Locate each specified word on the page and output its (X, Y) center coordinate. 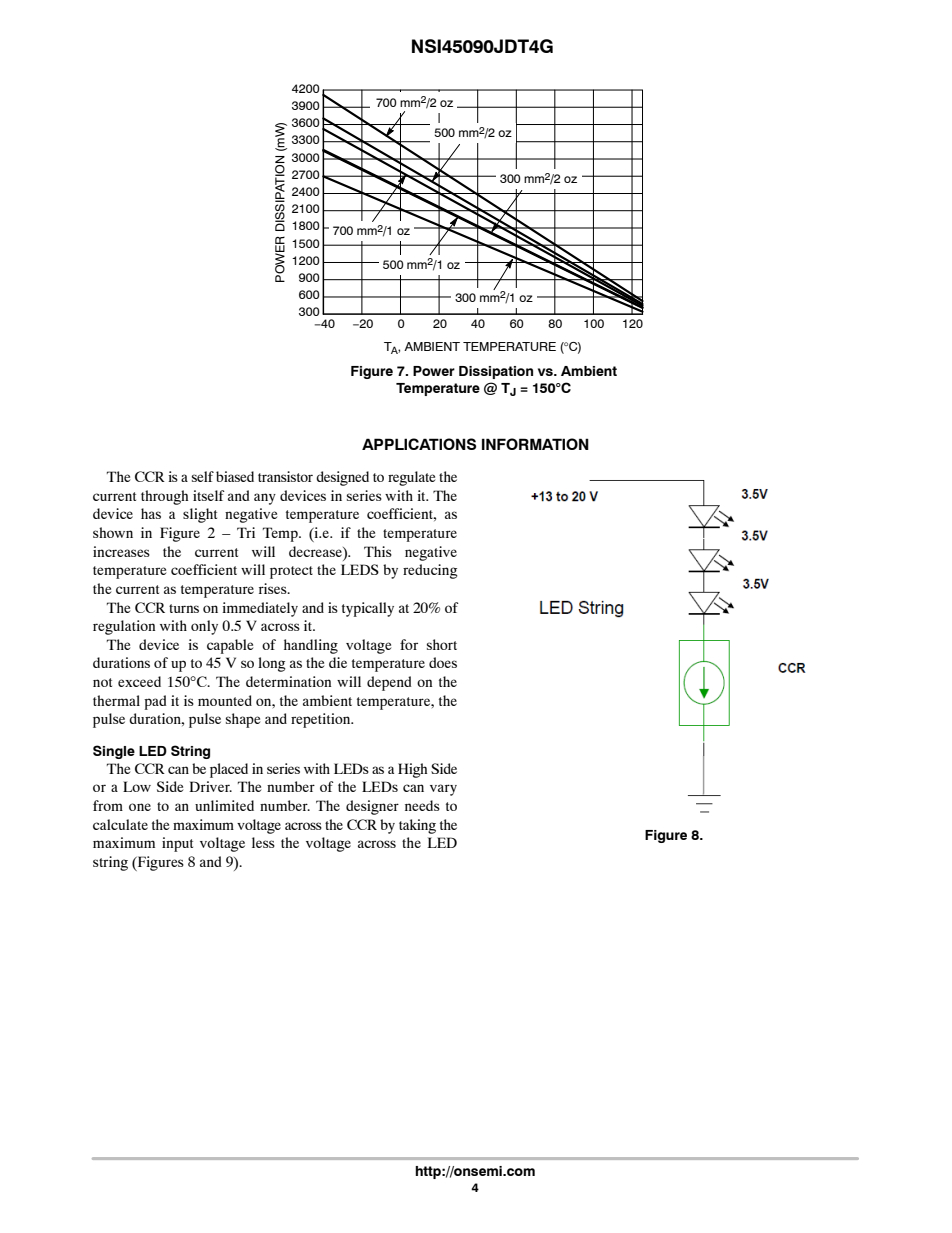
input (177, 844)
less (263, 842)
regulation (124, 627)
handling (311, 646)
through (164, 497)
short (442, 644)
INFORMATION (535, 444)
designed (342, 478)
